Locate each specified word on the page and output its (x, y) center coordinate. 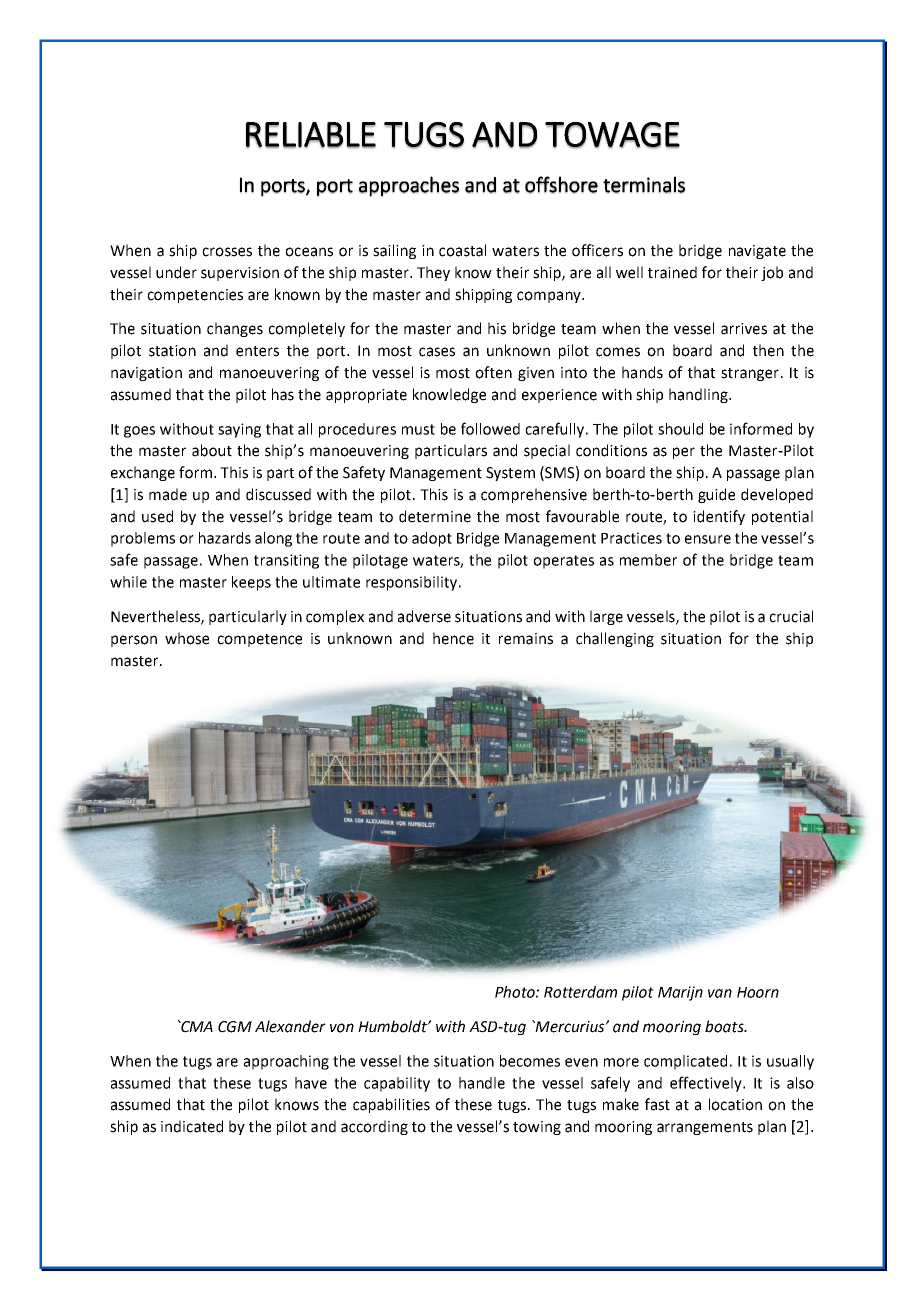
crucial (791, 616)
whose (187, 638)
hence (453, 638)
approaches (409, 186)
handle (482, 1083)
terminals (644, 184)
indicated (192, 1126)
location (735, 1104)
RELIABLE (311, 135)
